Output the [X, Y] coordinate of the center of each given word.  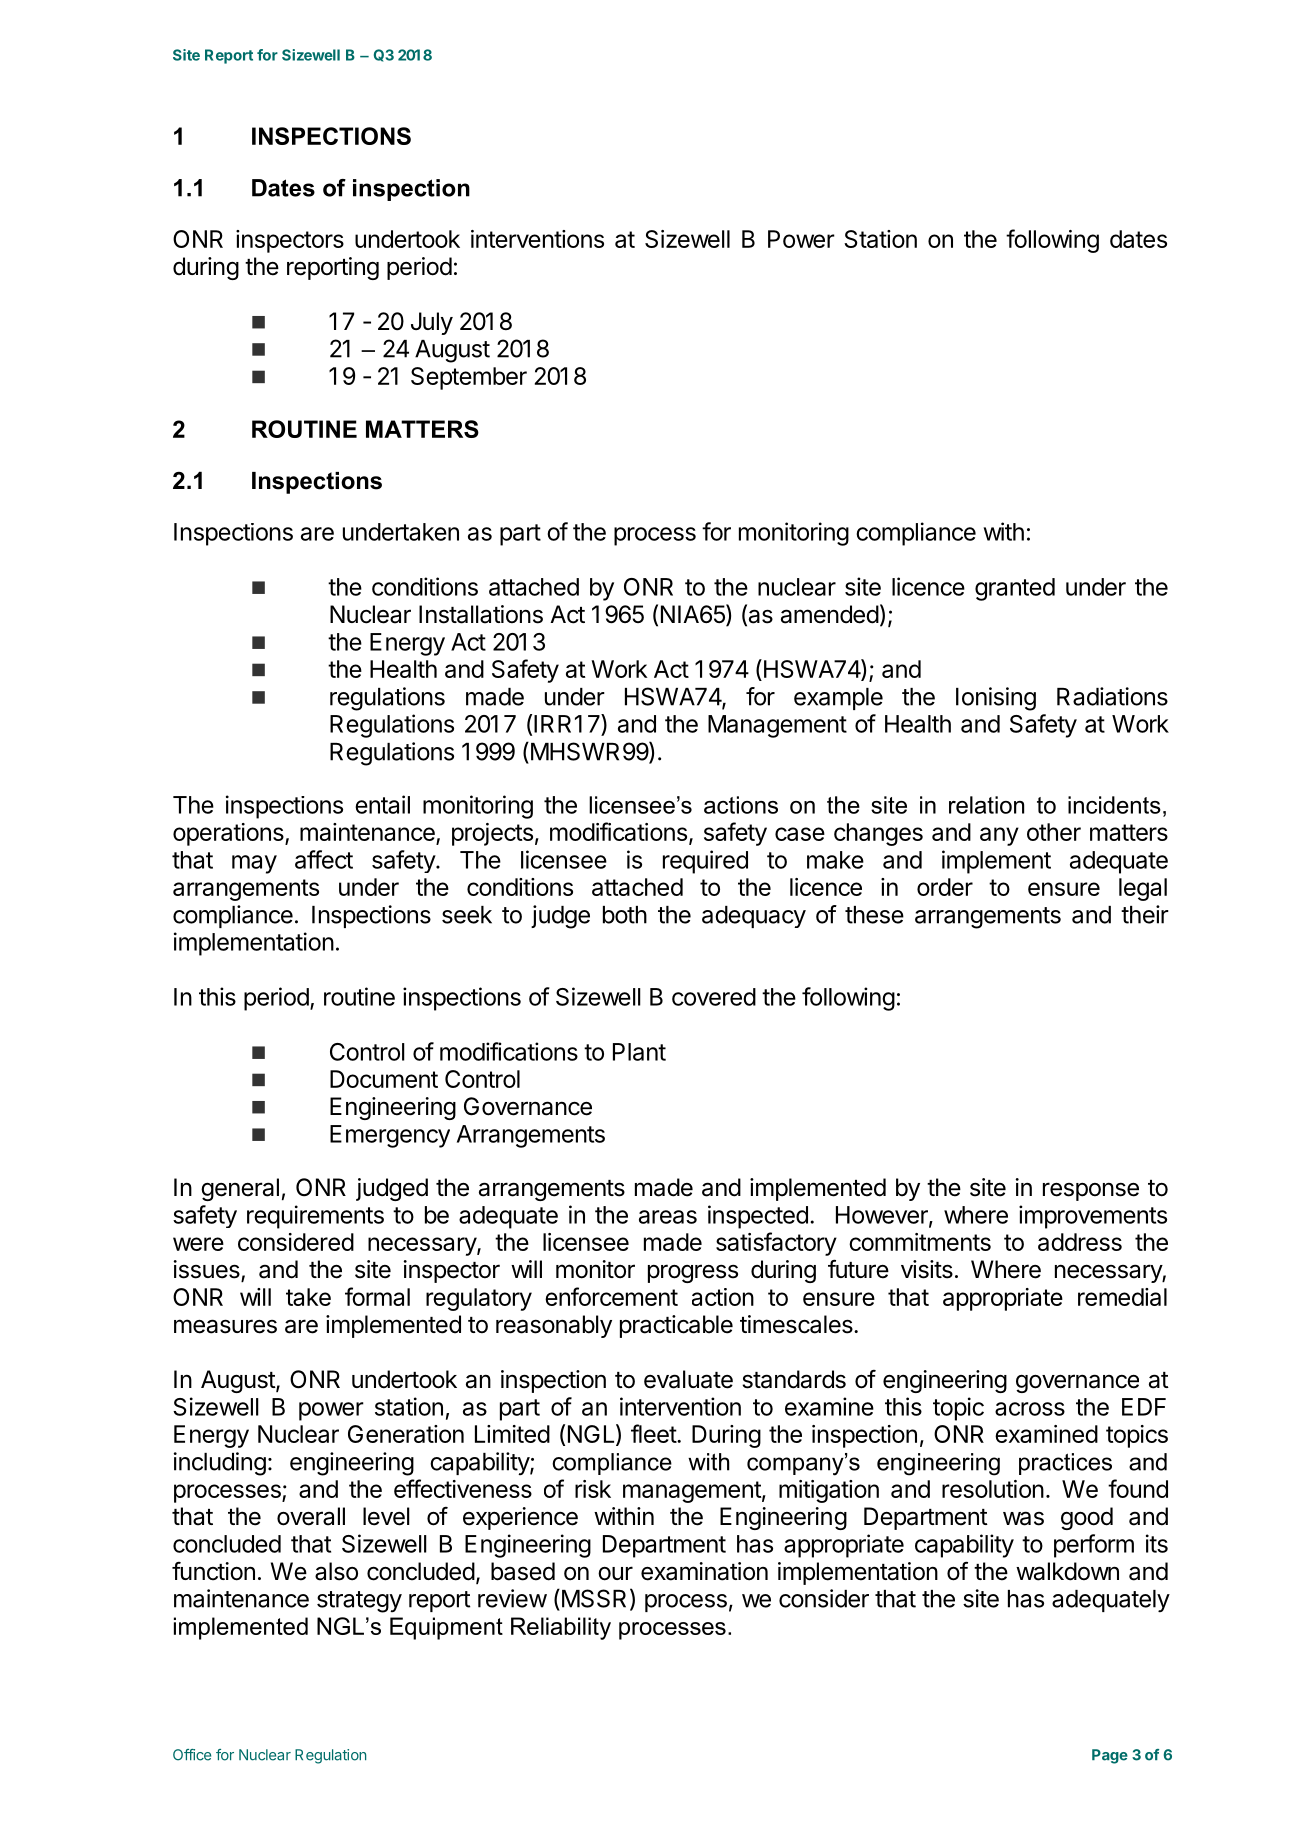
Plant [639, 1052]
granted [1015, 589]
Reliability [561, 1628]
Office [192, 1755]
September [469, 378]
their [1145, 914]
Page [1110, 1756]
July [432, 323]
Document [384, 1079]
